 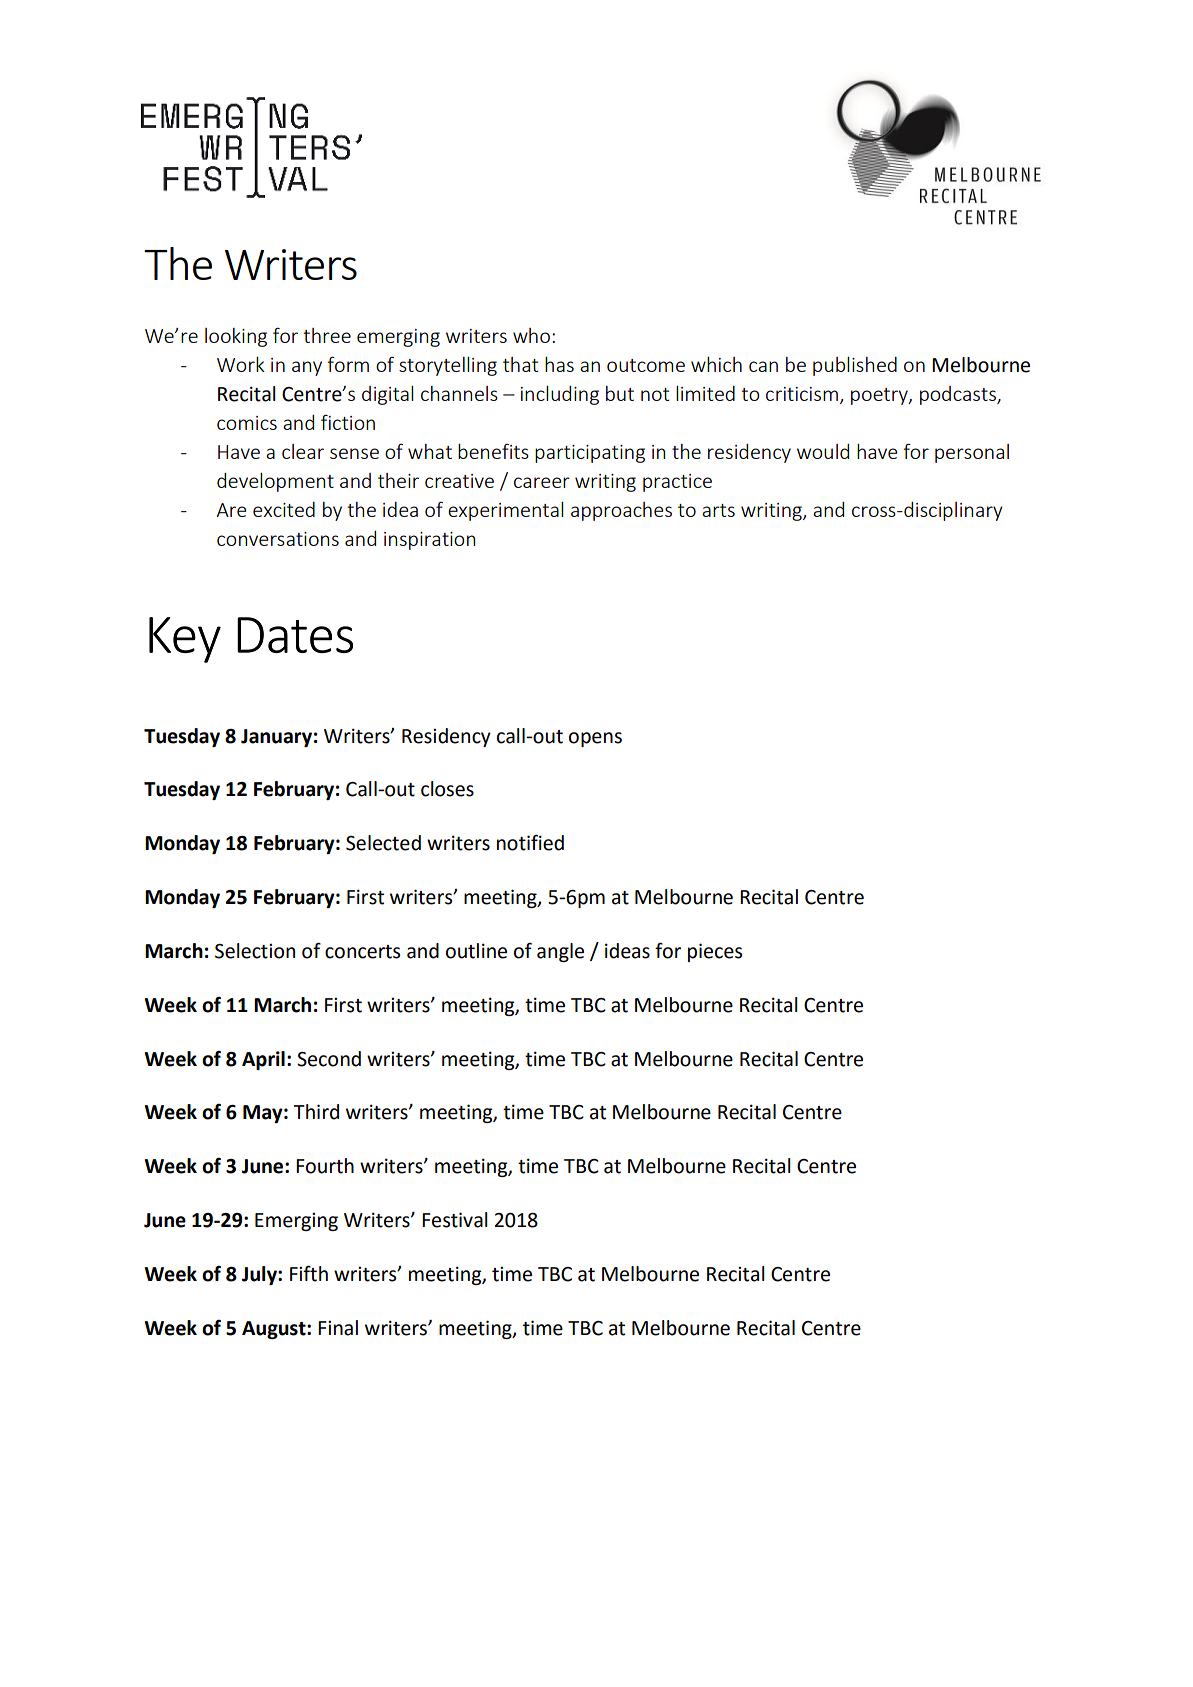 What do you see at coordinates (309, 1273) in the page?
I see `Fifth` at bounding box center [309, 1273].
